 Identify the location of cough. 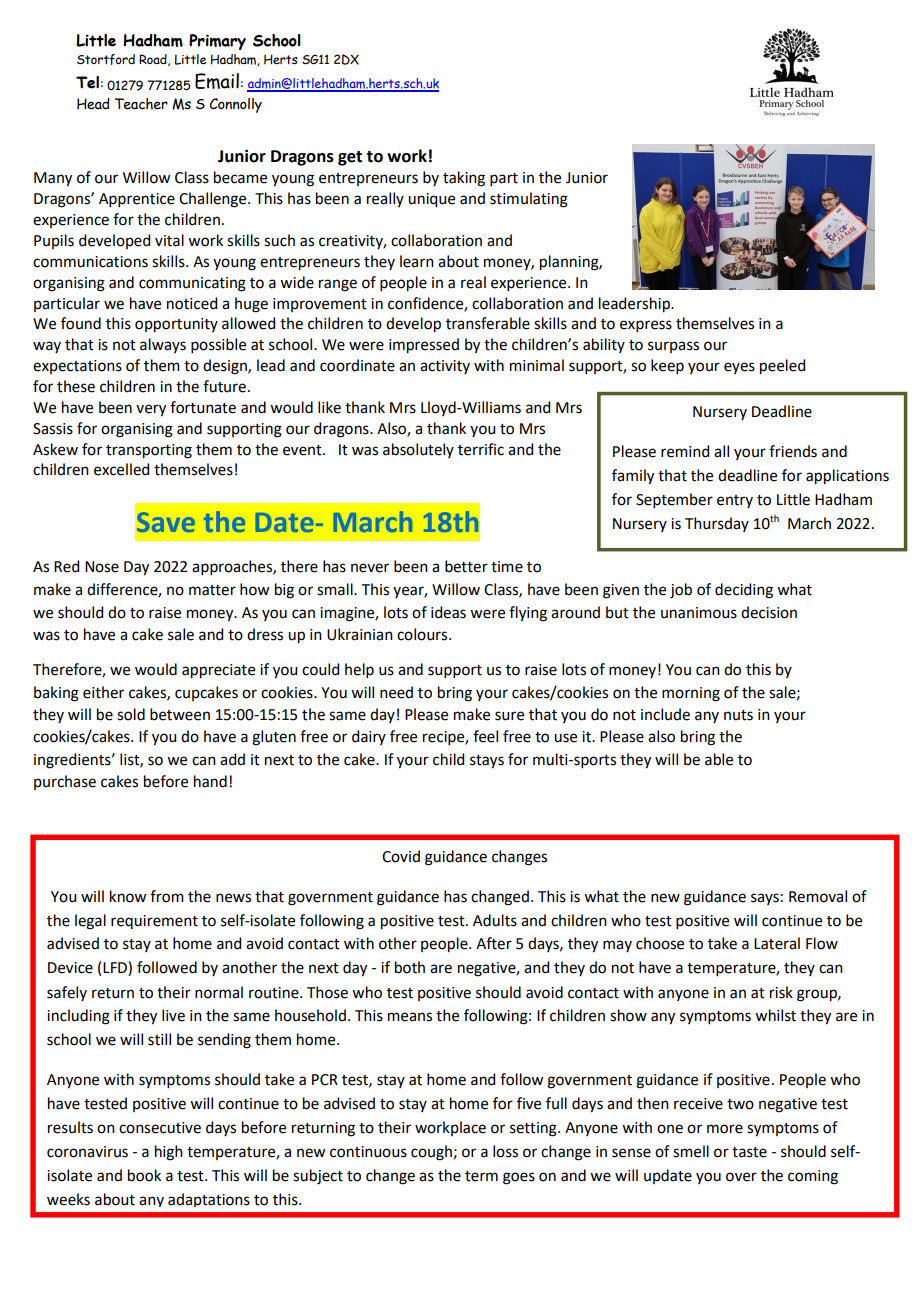
(431, 1153).
